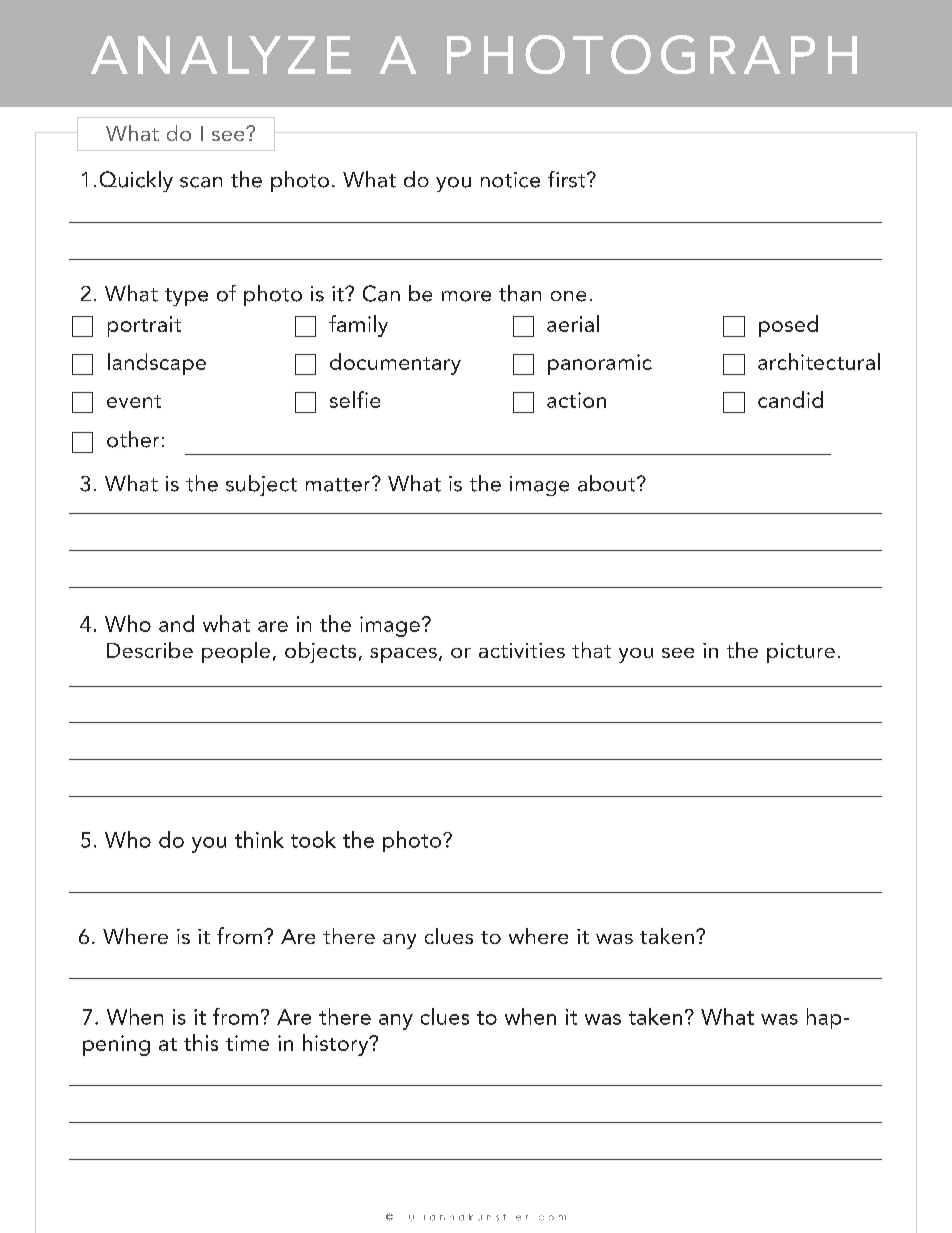 The width and height of the page is (952, 1233). Describe the element at coordinates (510, 180) in the page. I see `notice` at that location.
